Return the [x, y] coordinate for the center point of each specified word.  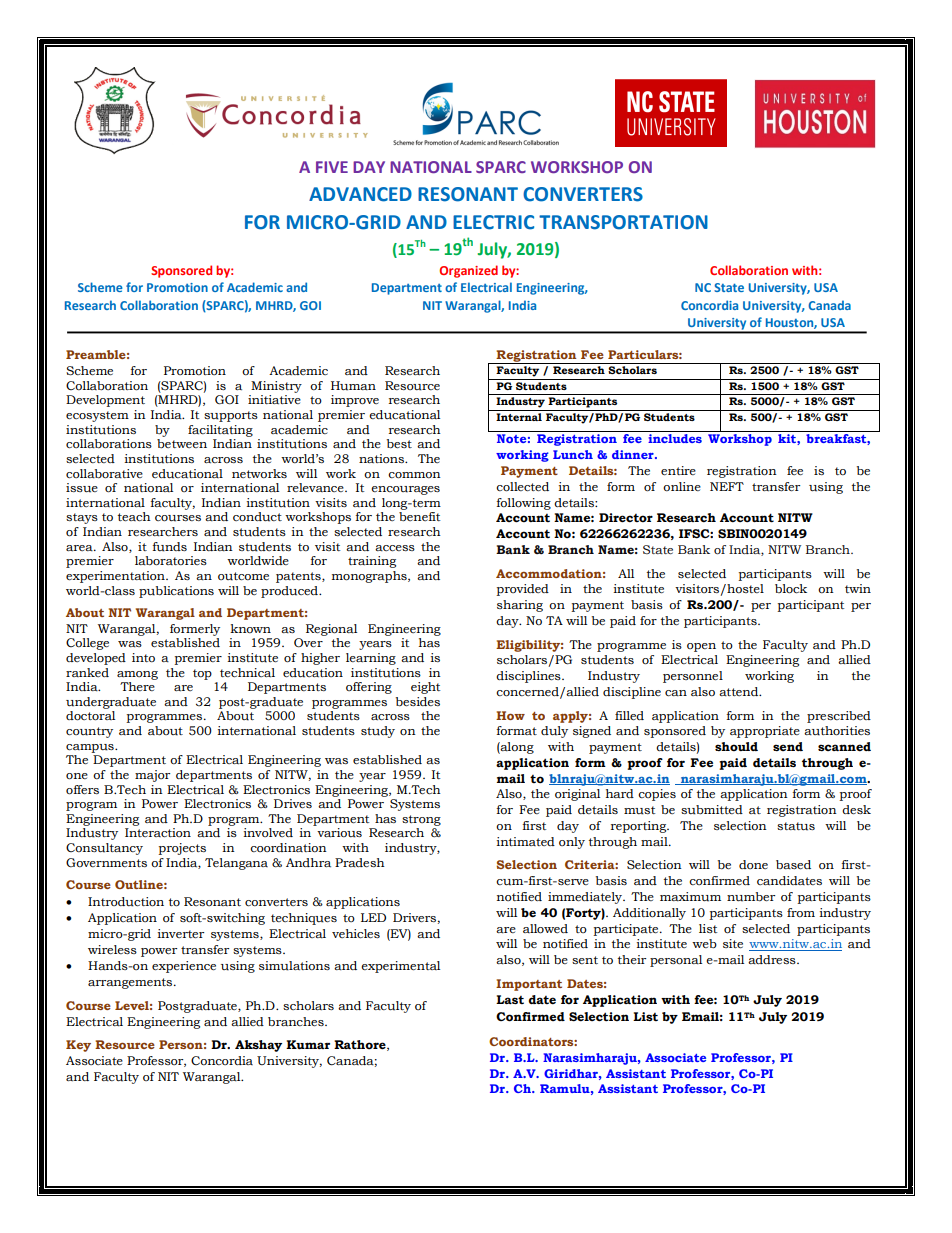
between [182, 444]
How [510, 715]
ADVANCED [360, 194]
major [152, 776]
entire [678, 471]
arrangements [131, 983]
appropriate [765, 732]
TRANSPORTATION [623, 222]
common [414, 475]
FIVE [332, 167]
